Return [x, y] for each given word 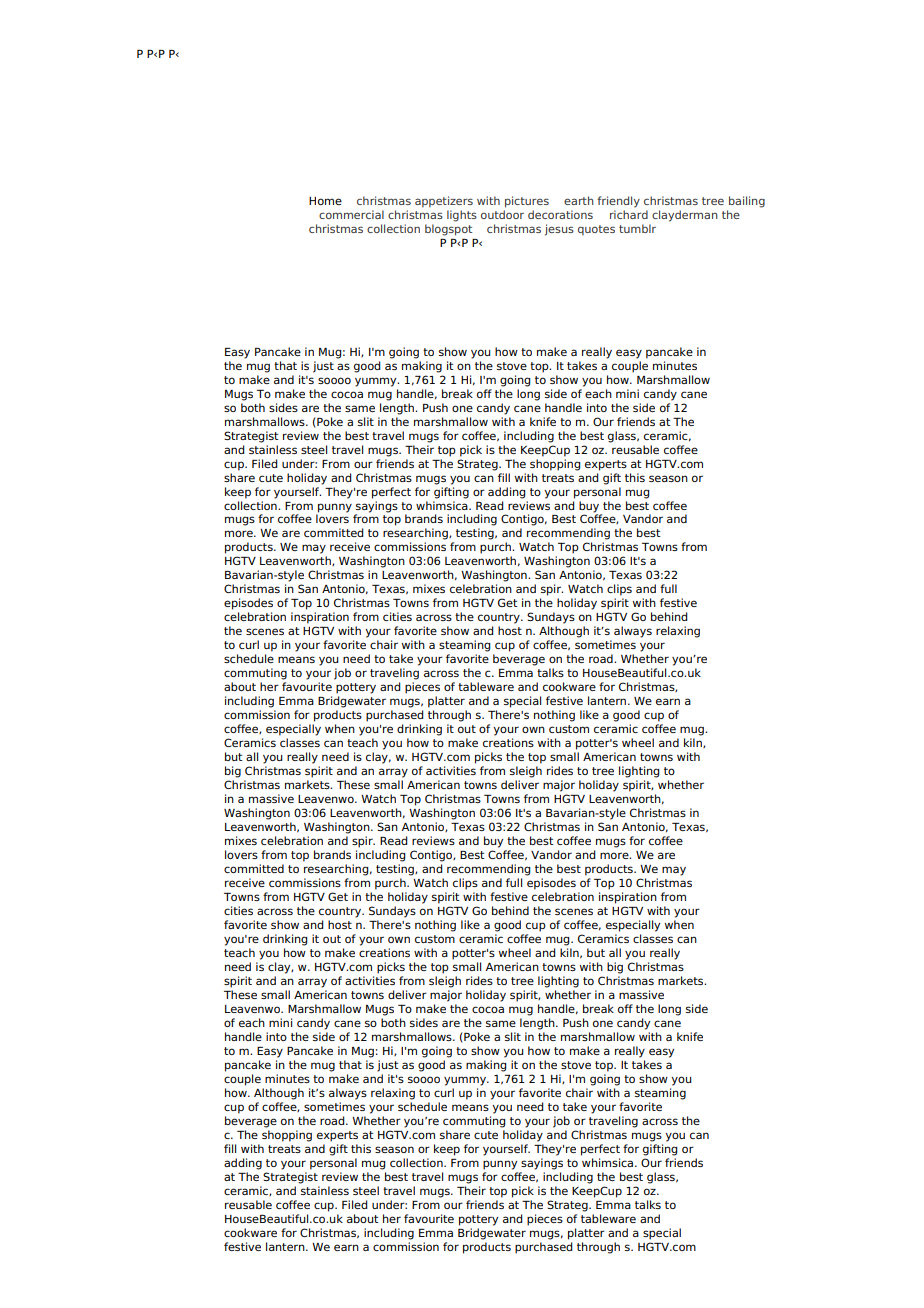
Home [325, 201]
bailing [747, 202]
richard [629, 214]
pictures [527, 202]
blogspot [448, 230]
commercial [351, 214]
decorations [560, 214]
